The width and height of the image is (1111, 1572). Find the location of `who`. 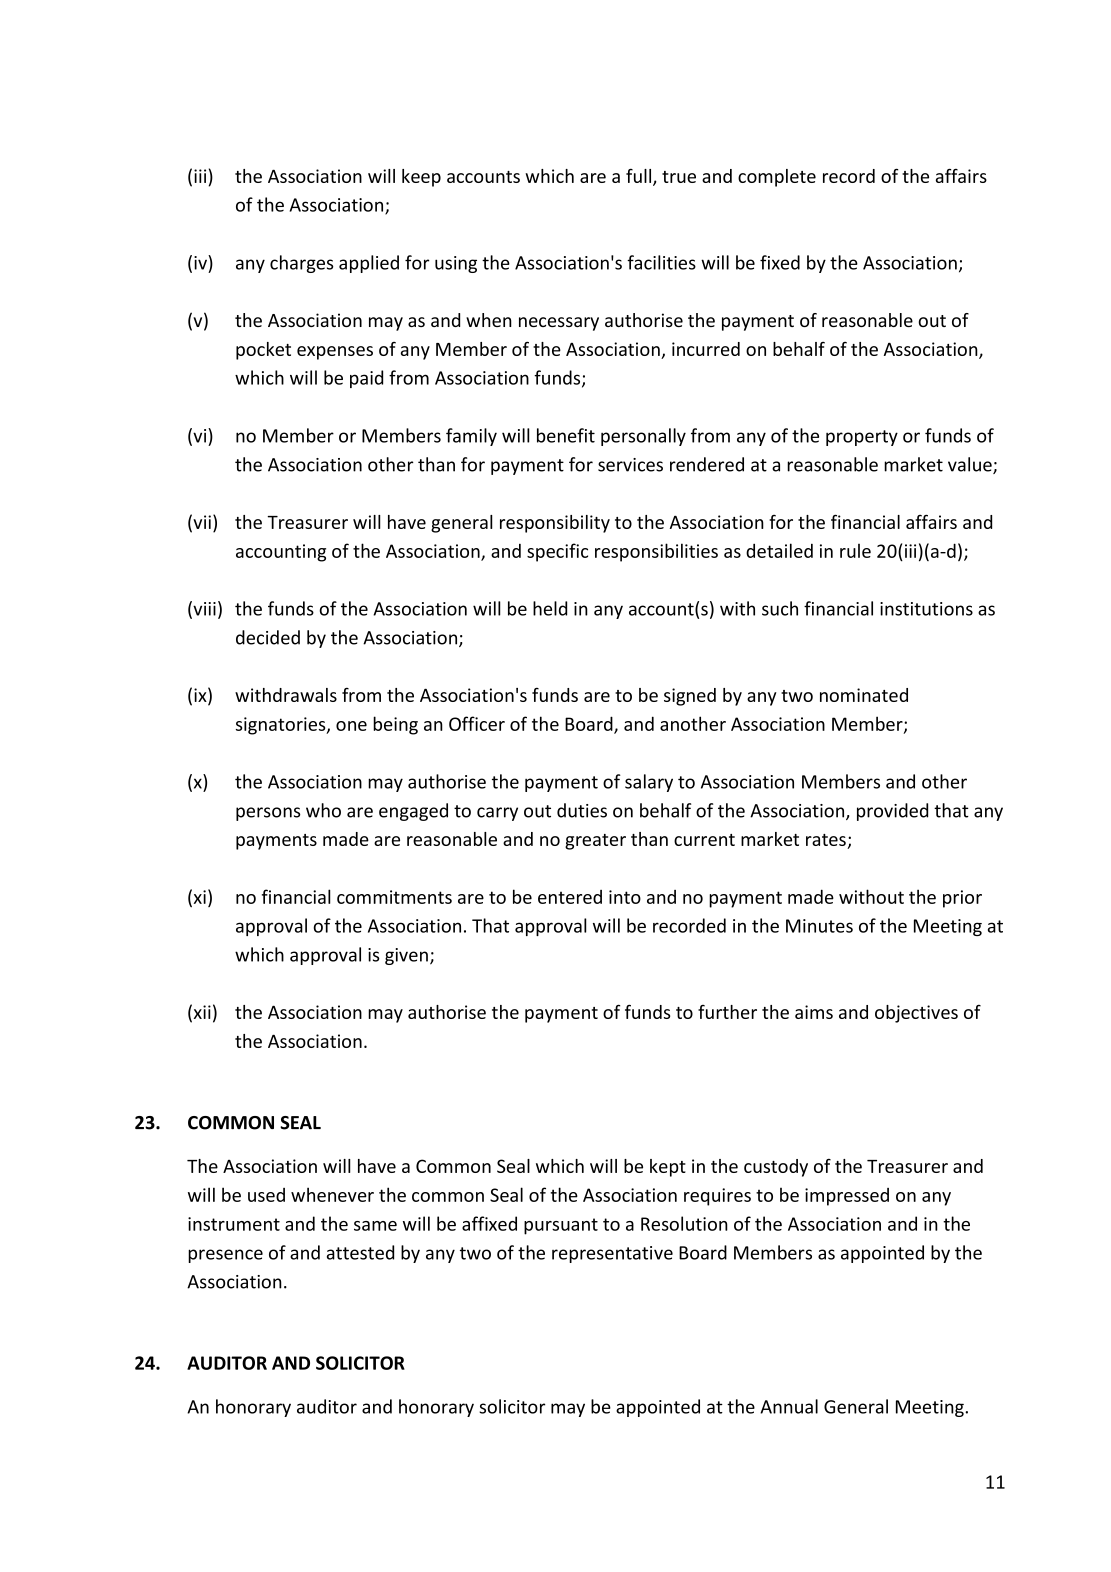

who is located at coordinates (323, 810).
